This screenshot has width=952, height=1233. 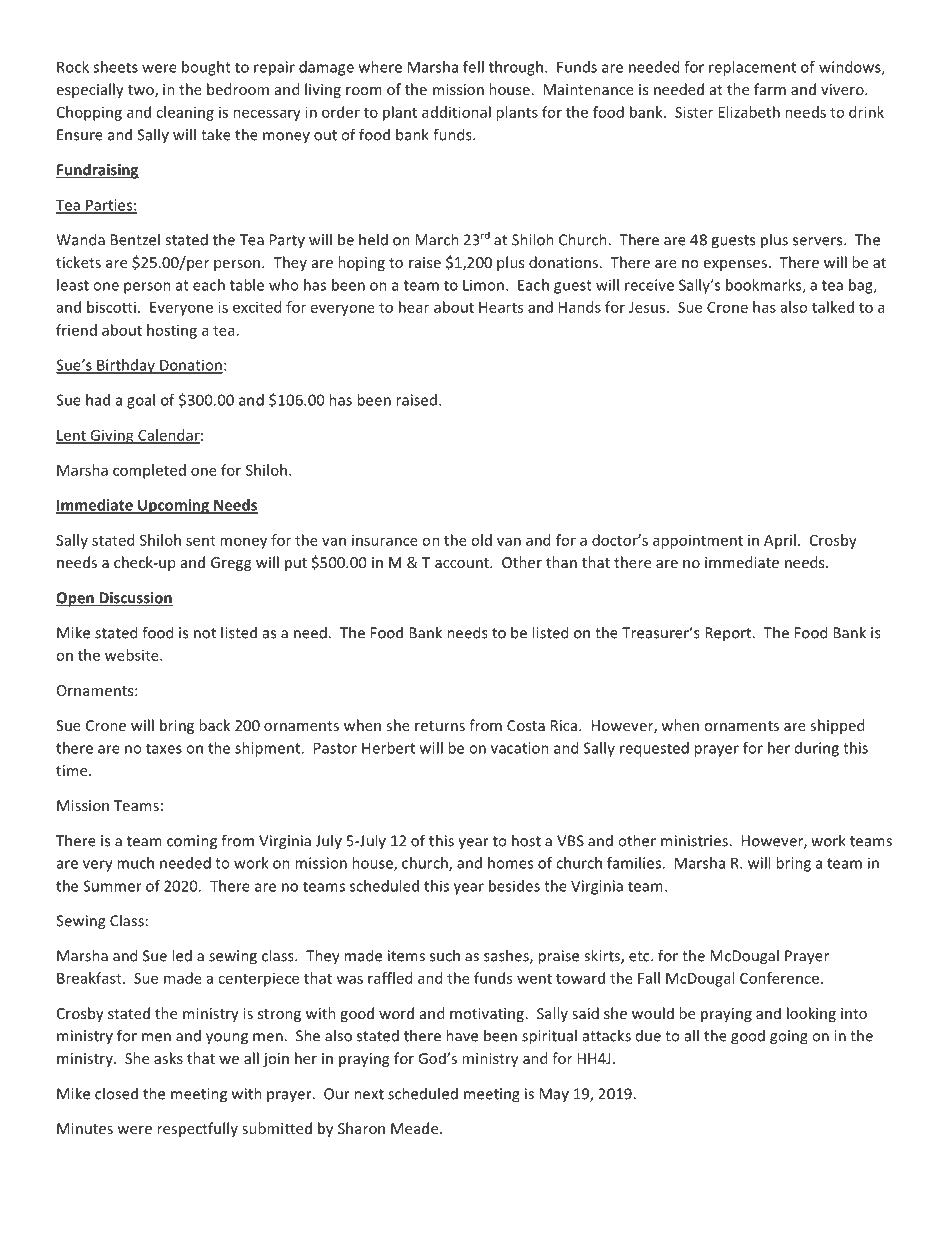 I want to click on closed, so click(x=116, y=1093).
